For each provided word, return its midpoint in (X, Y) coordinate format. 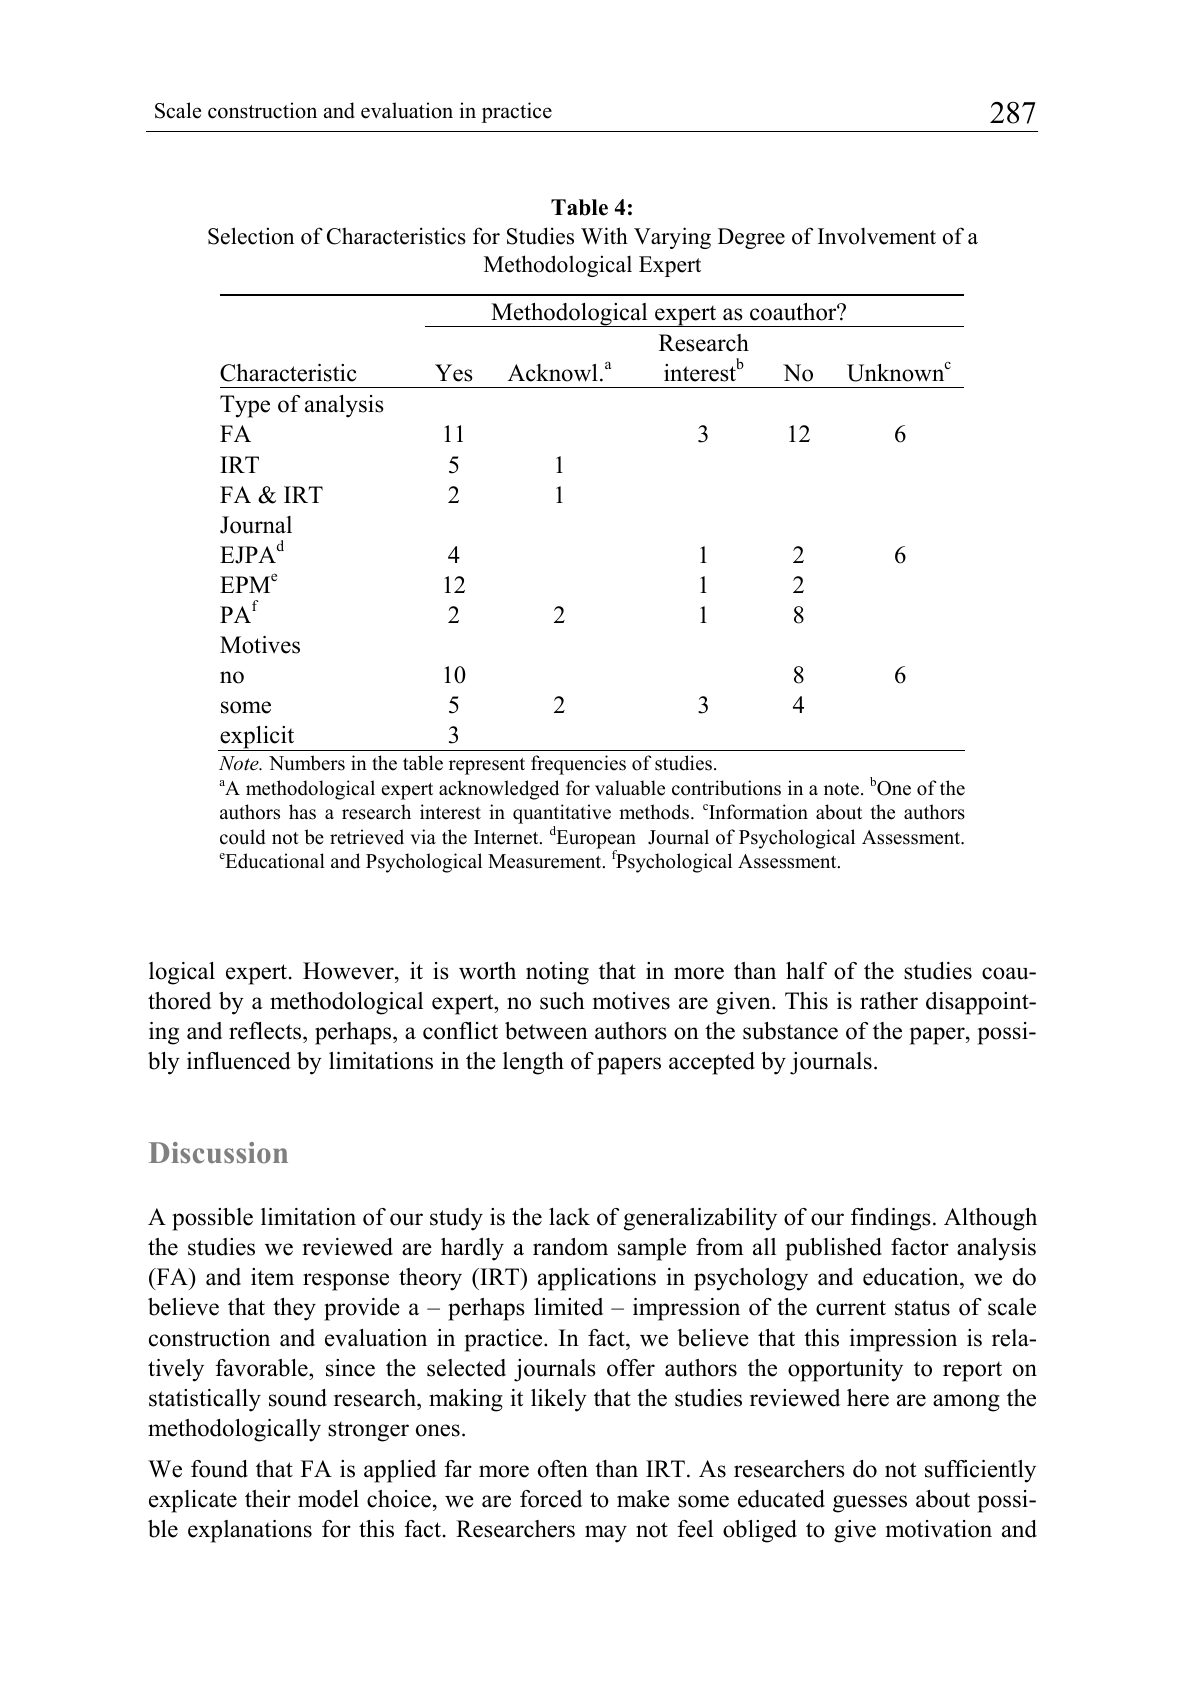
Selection (251, 236)
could (243, 837)
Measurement (546, 861)
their (268, 1499)
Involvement (877, 236)
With (604, 236)
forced (551, 1499)
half (806, 970)
